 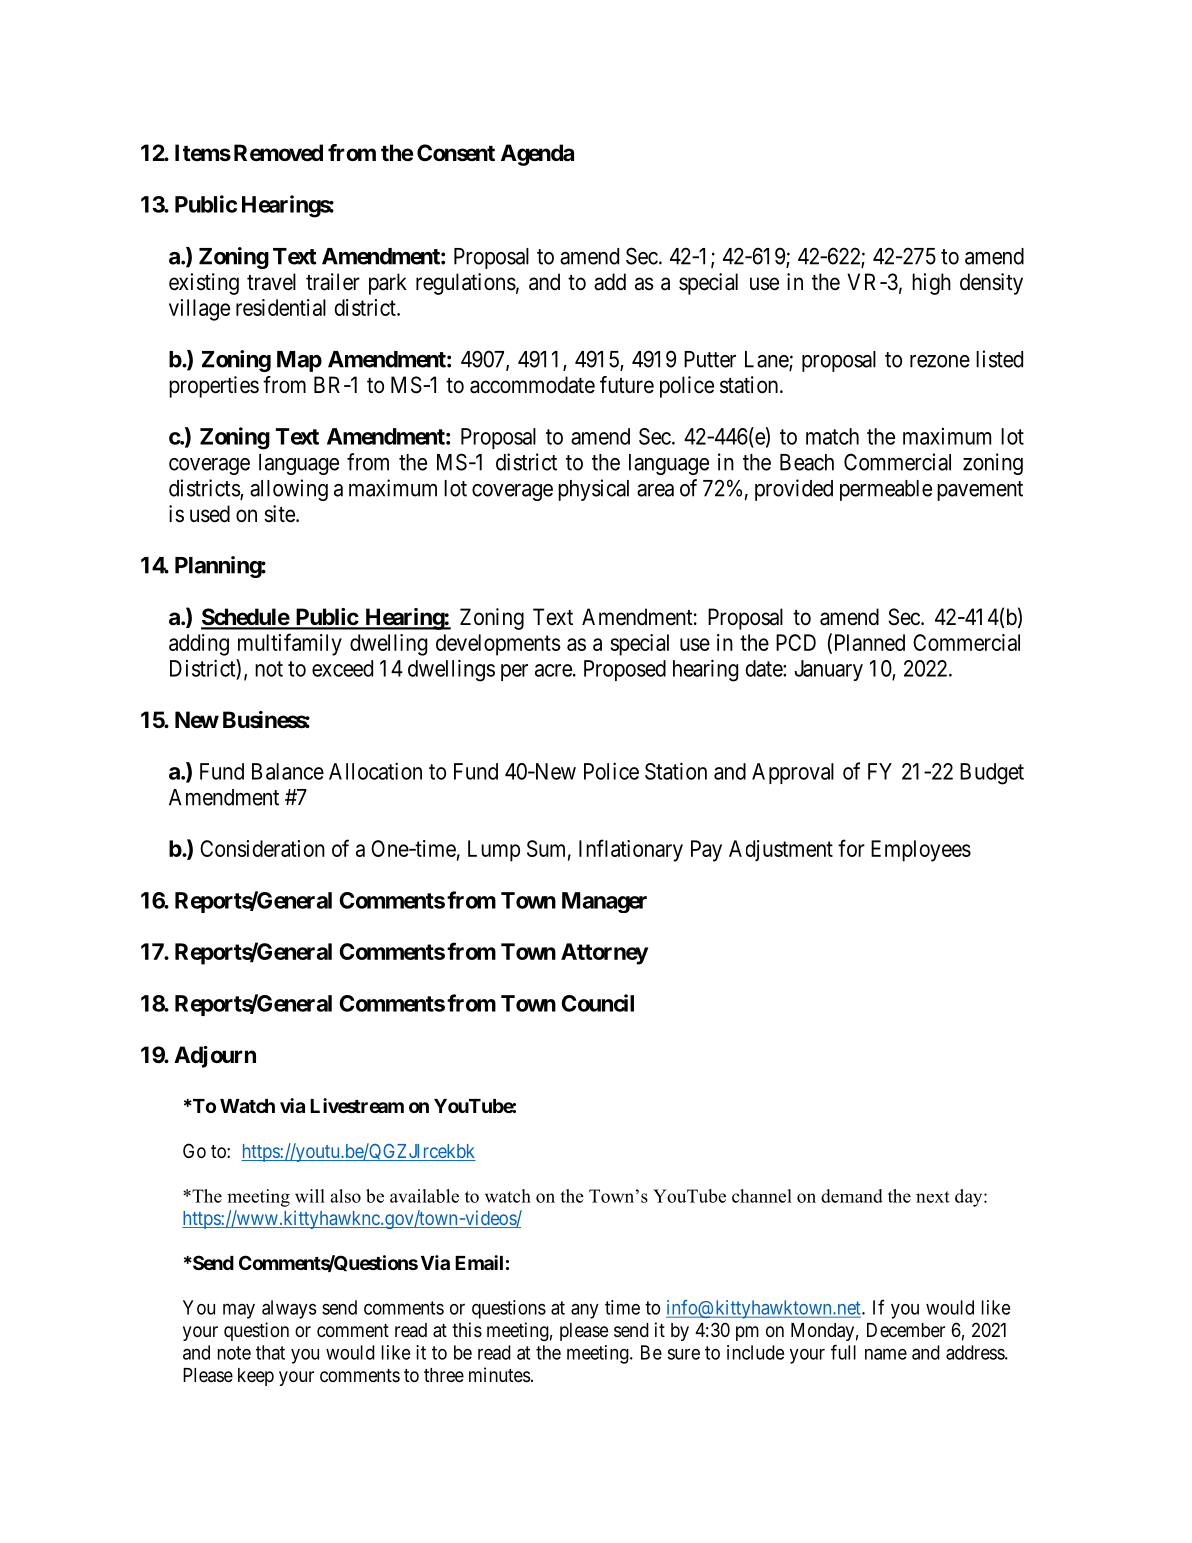 I want to click on that, so click(x=270, y=1352).
